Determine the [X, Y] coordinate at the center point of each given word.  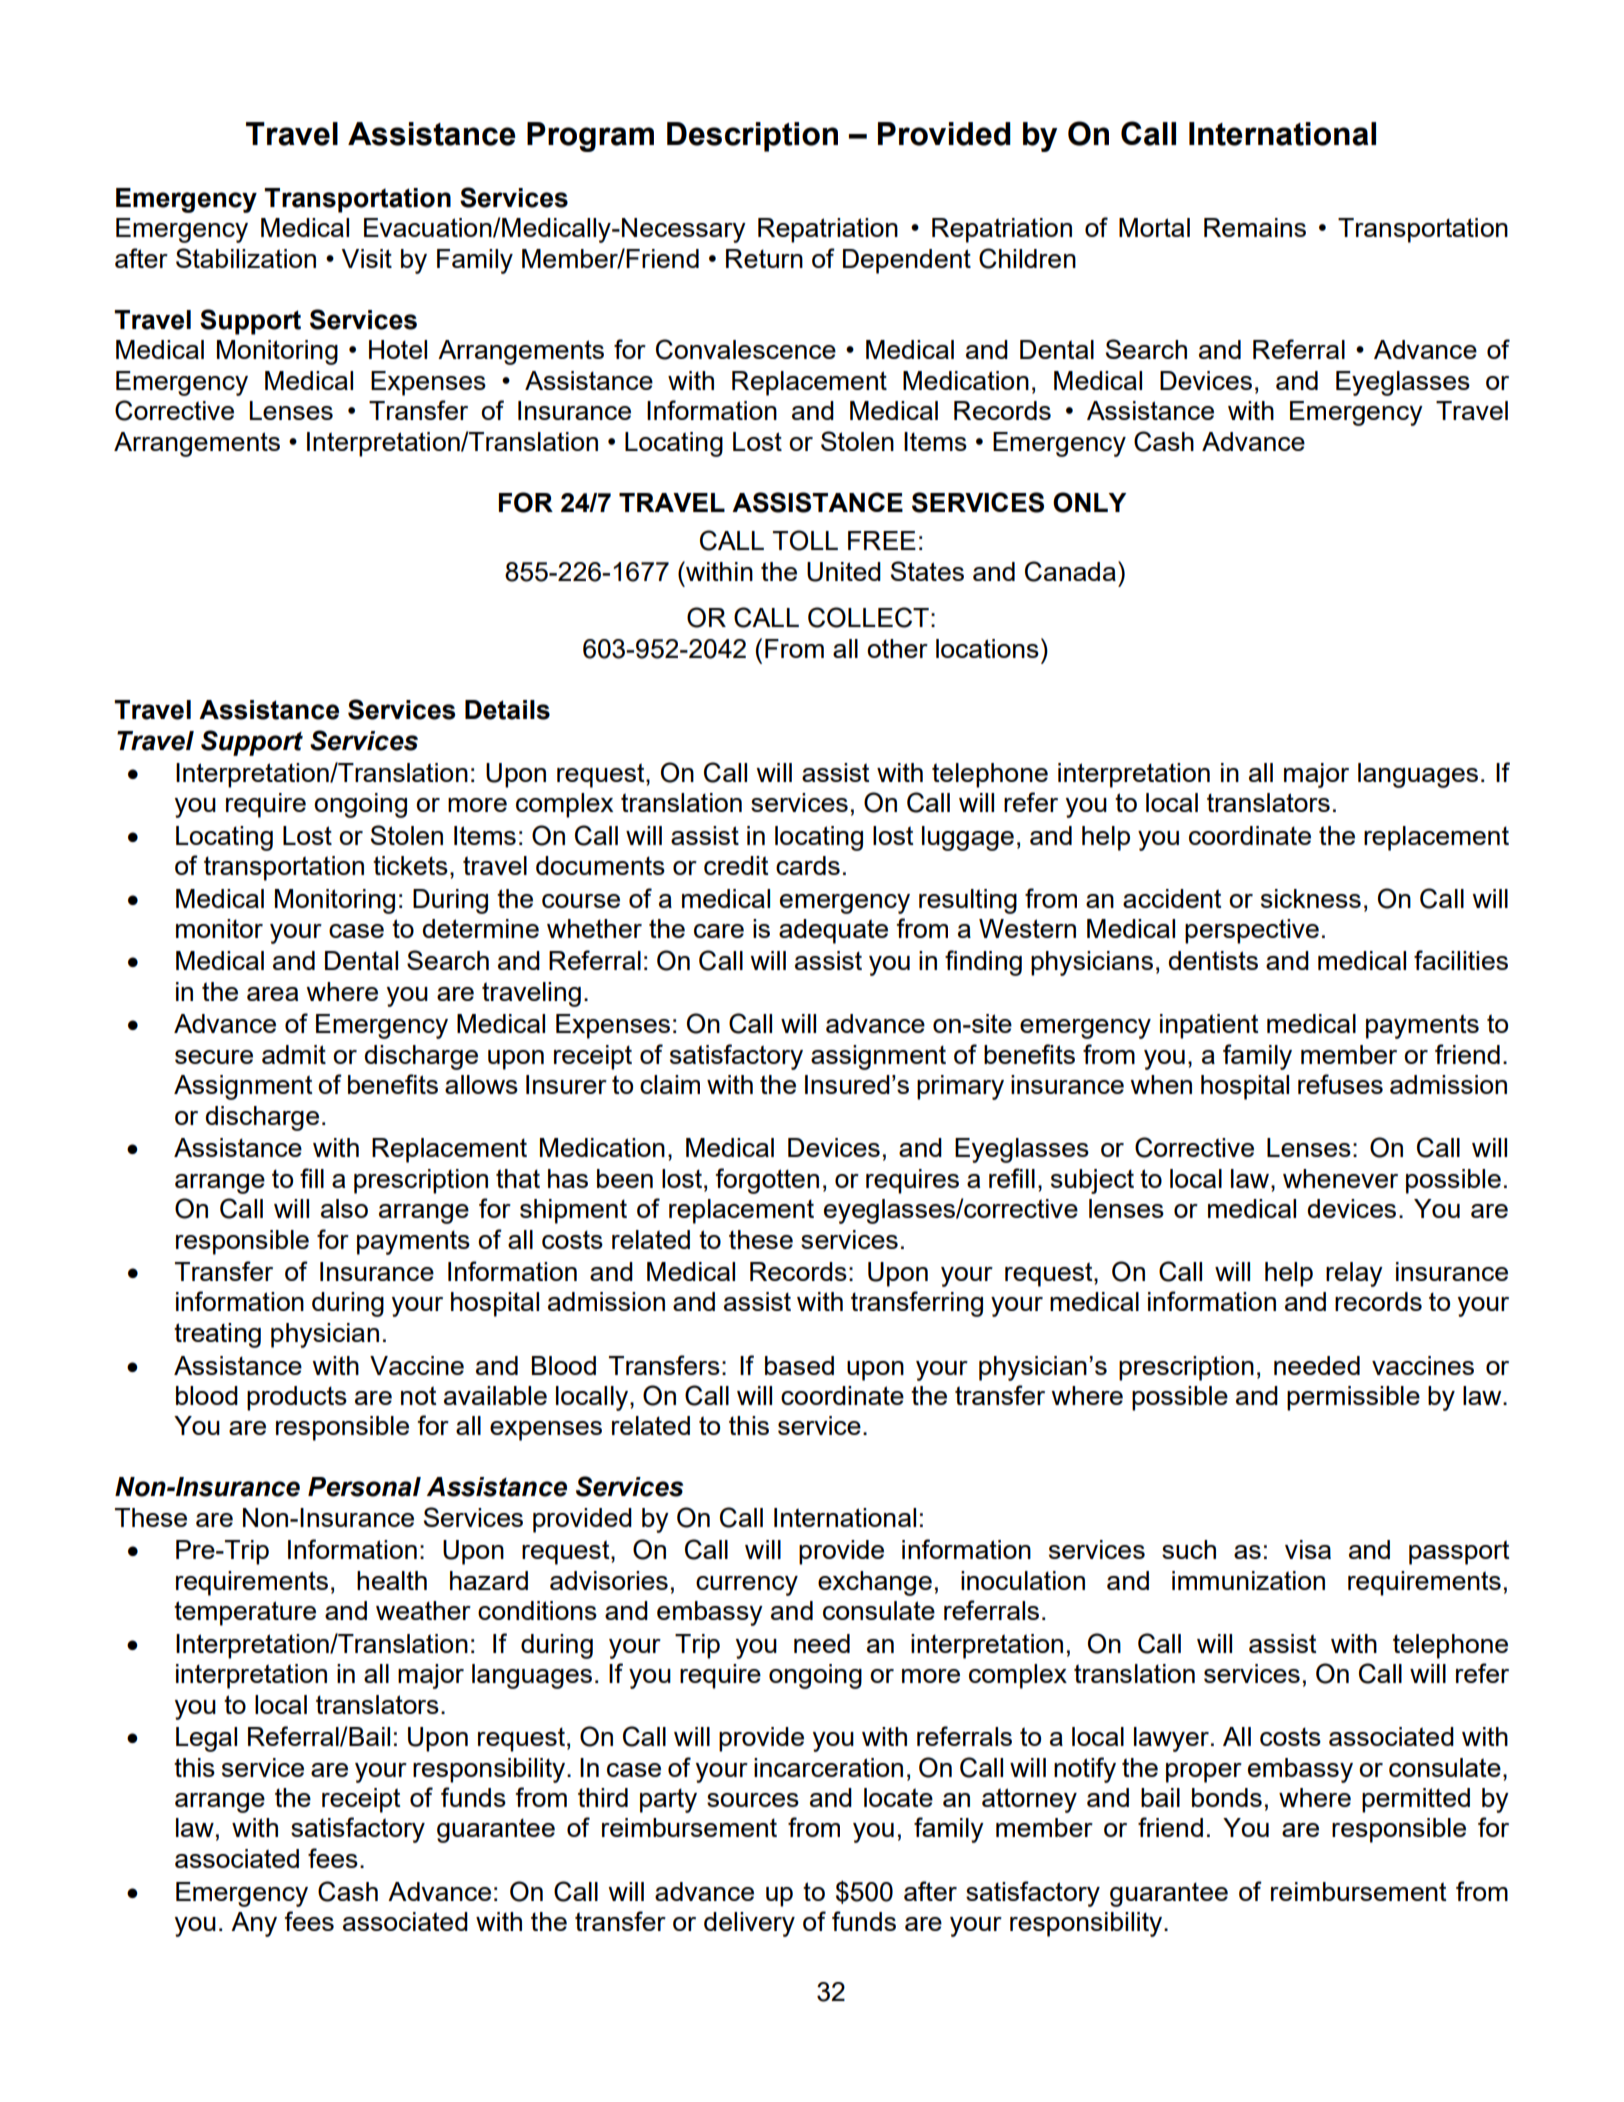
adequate [833, 931]
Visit [367, 258]
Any [254, 1924]
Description [752, 137]
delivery [749, 1924]
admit [294, 1054]
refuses [1340, 1084]
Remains [1255, 227]
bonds [1227, 1797]
